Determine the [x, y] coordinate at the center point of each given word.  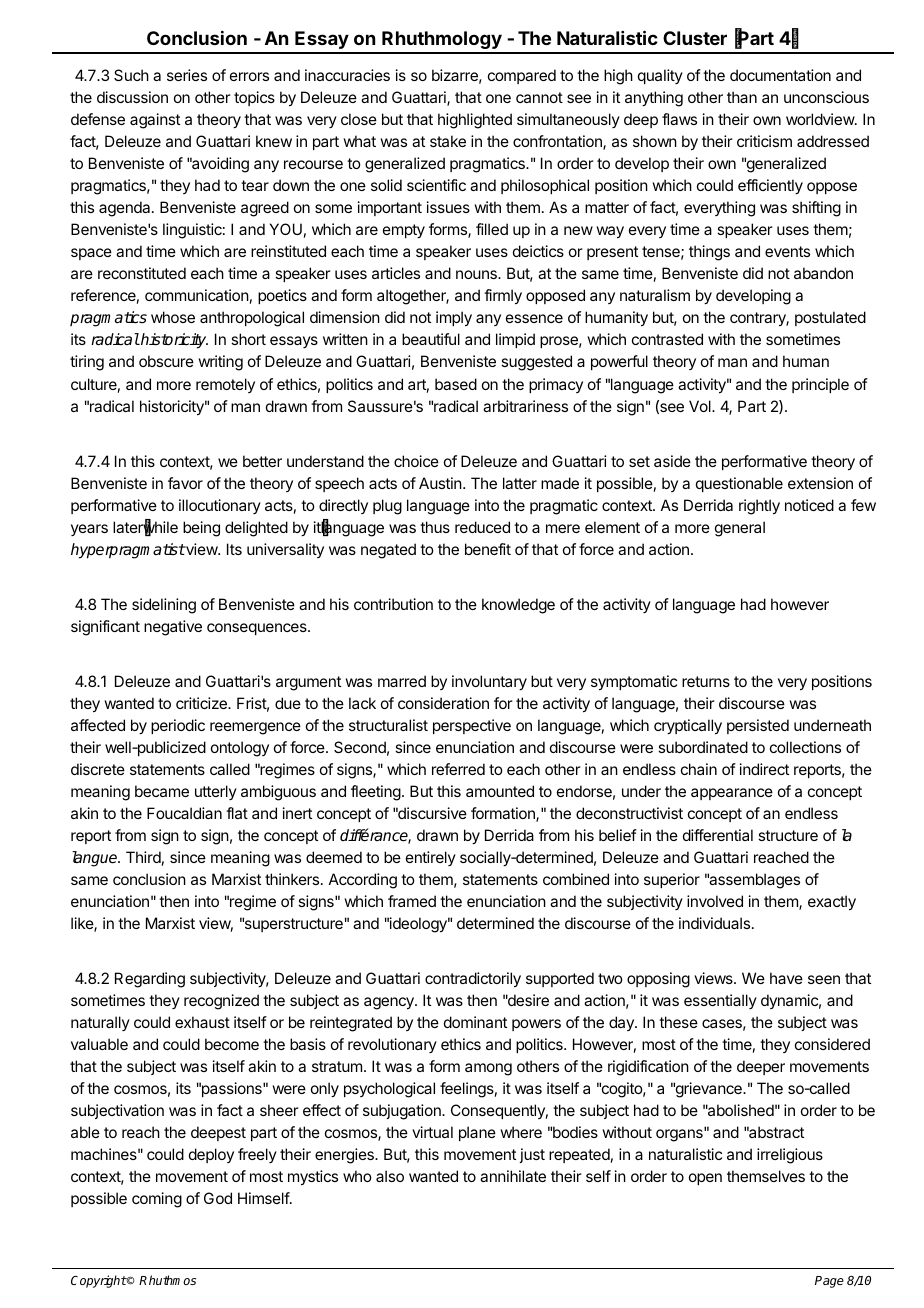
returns [706, 681]
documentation [780, 75]
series [187, 75]
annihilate [513, 1176]
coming [157, 1200]
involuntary [489, 683]
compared [522, 76]
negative [173, 628]
